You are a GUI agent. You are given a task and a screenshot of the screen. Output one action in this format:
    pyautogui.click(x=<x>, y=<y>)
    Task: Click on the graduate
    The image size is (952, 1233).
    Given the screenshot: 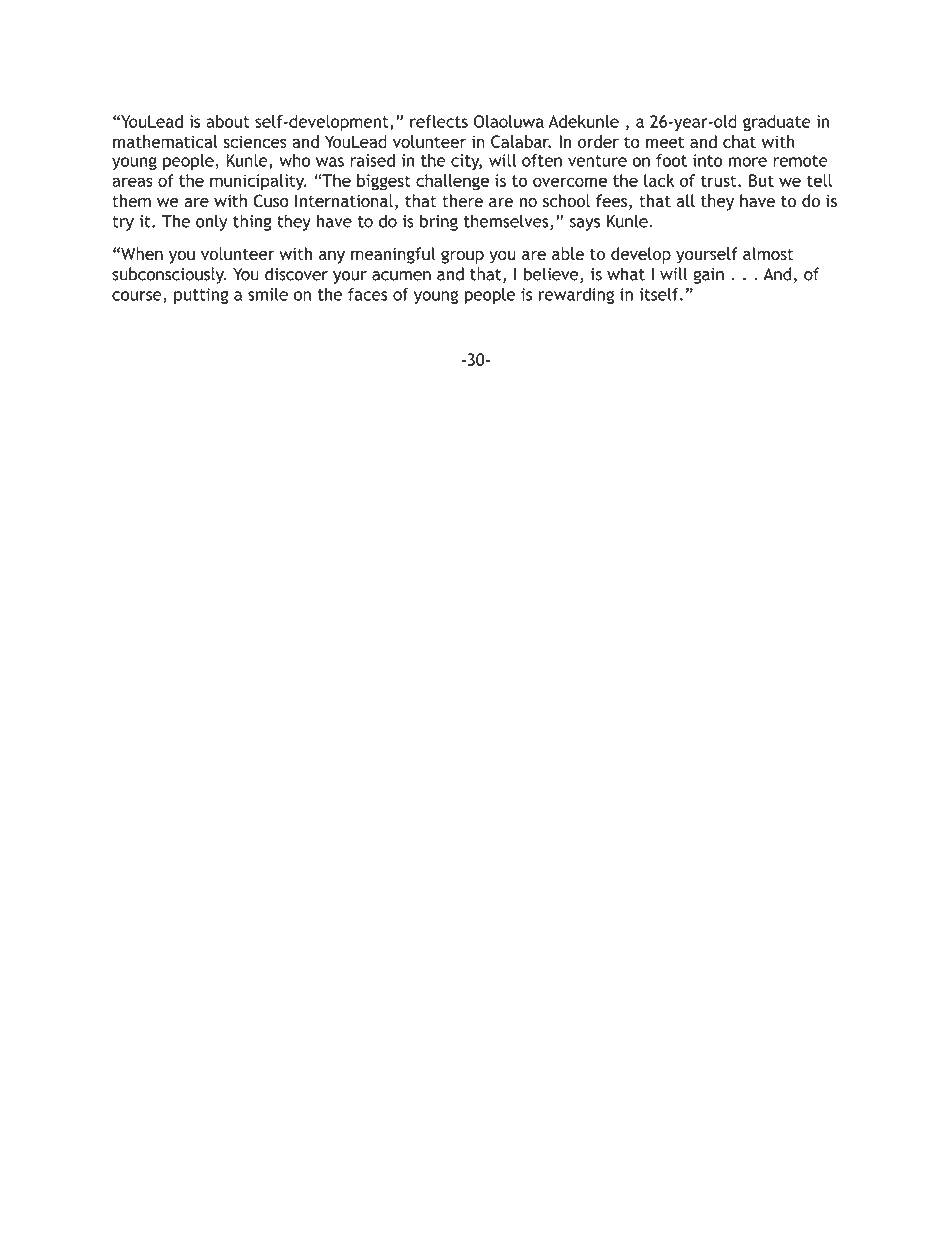 What is the action you would take?
    pyautogui.click(x=777, y=123)
